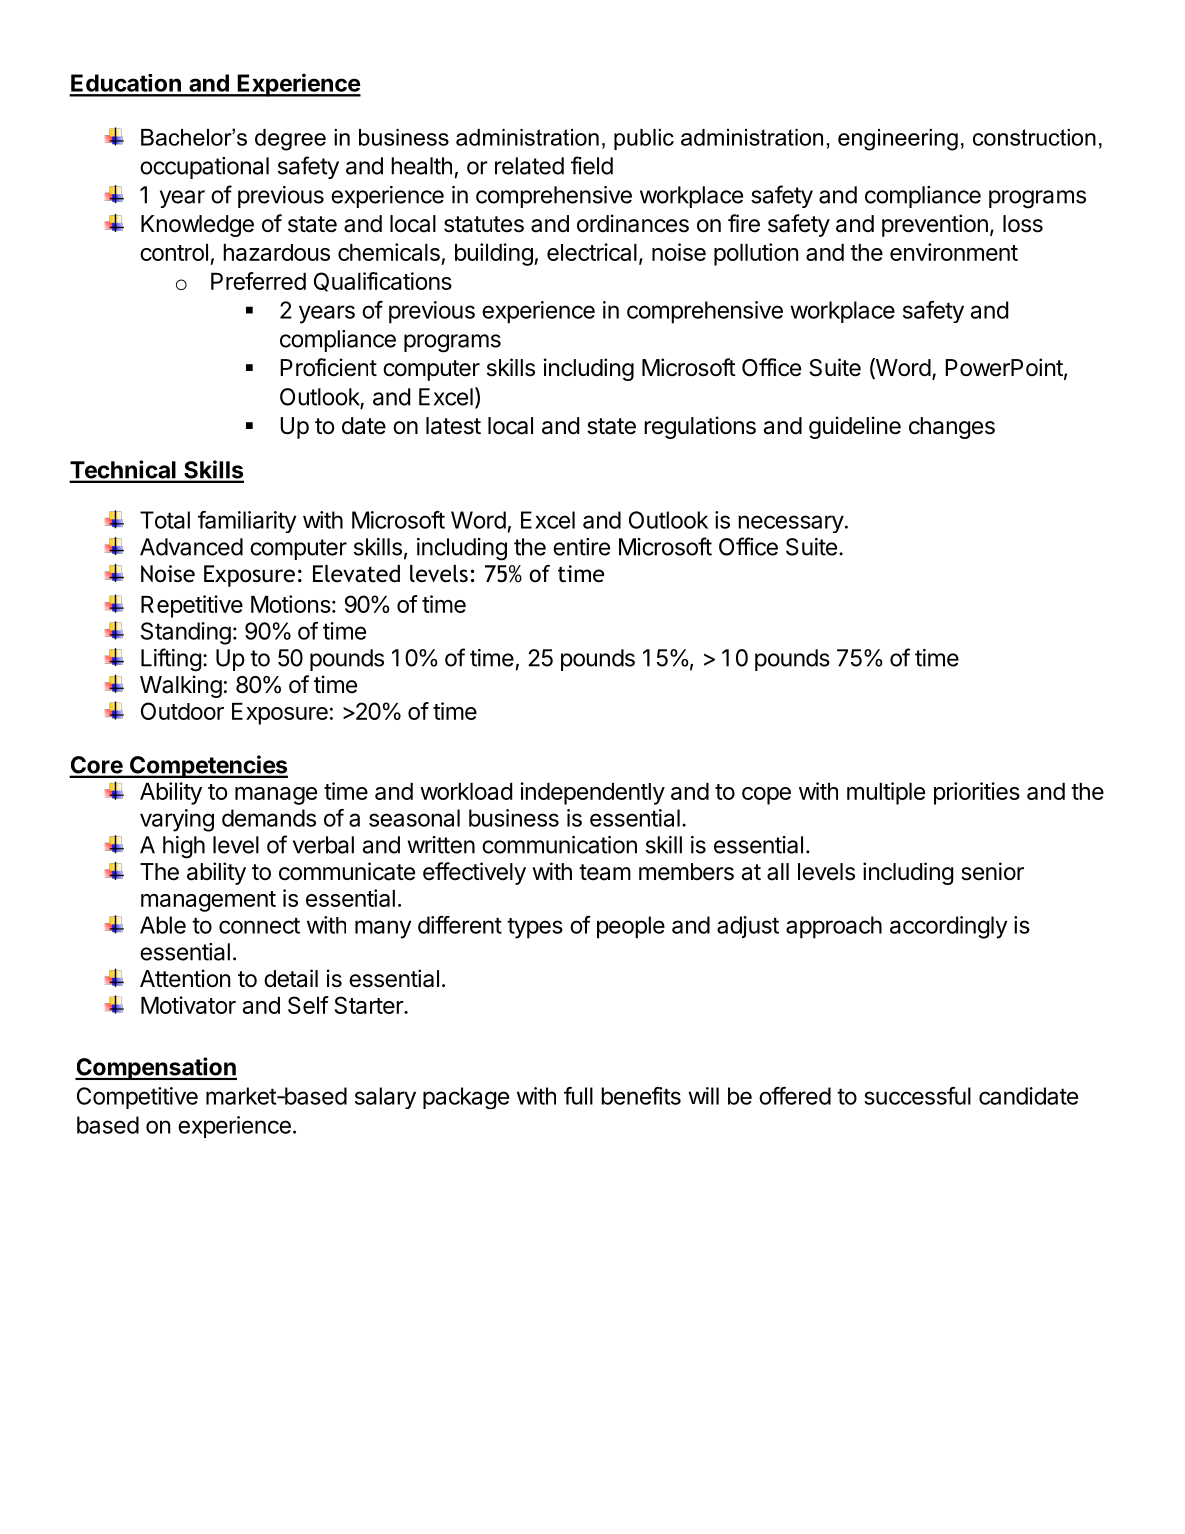 Image resolution: width=1185 pixels, height=1534 pixels. What do you see at coordinates (204, 168) in the document?
I see `occupational` at bounding box center [204, 168].
